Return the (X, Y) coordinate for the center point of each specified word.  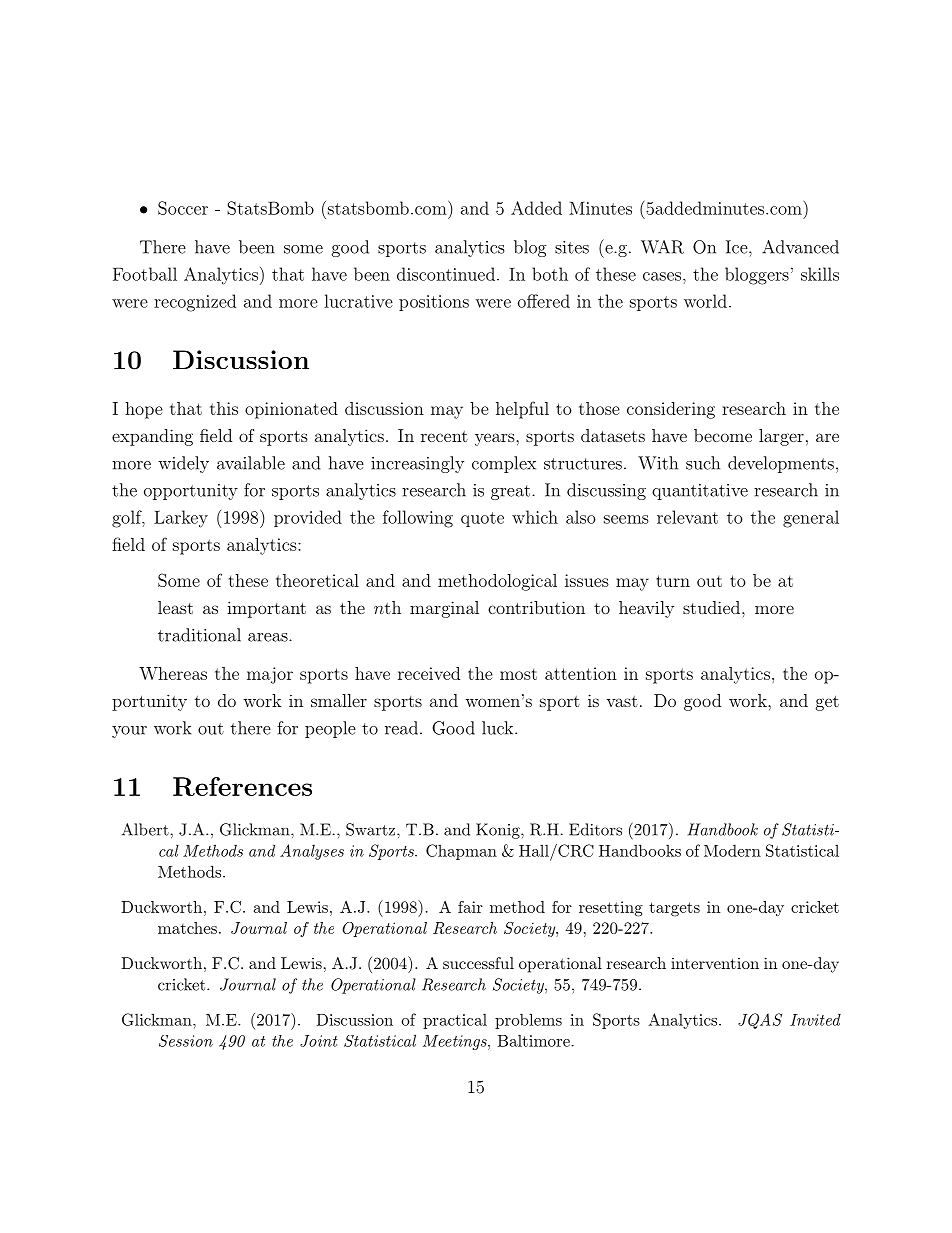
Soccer (183, 208)
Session (186, 1041)
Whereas (173, 673)
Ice (737, 247)
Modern (732, 850)
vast (622, 701)
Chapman (461, 852)
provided (308, 518)
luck (499, 728)
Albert (146, 829)
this (224, 408)
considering (671, 410)
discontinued (446, 274)
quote (482, 519)
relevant (687, 517)
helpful (522, 410)
